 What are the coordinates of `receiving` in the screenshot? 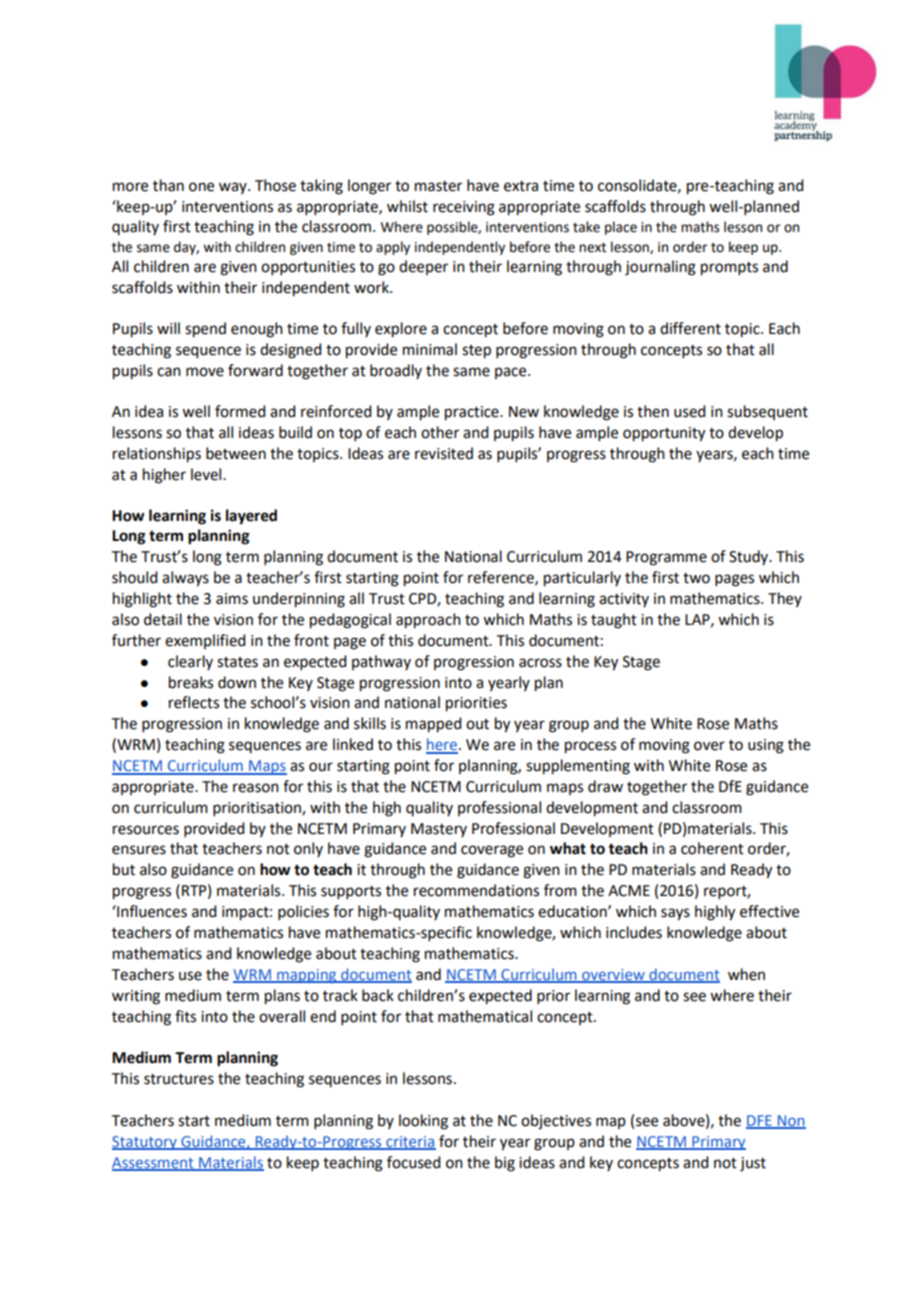 It's located at (464, 208).
